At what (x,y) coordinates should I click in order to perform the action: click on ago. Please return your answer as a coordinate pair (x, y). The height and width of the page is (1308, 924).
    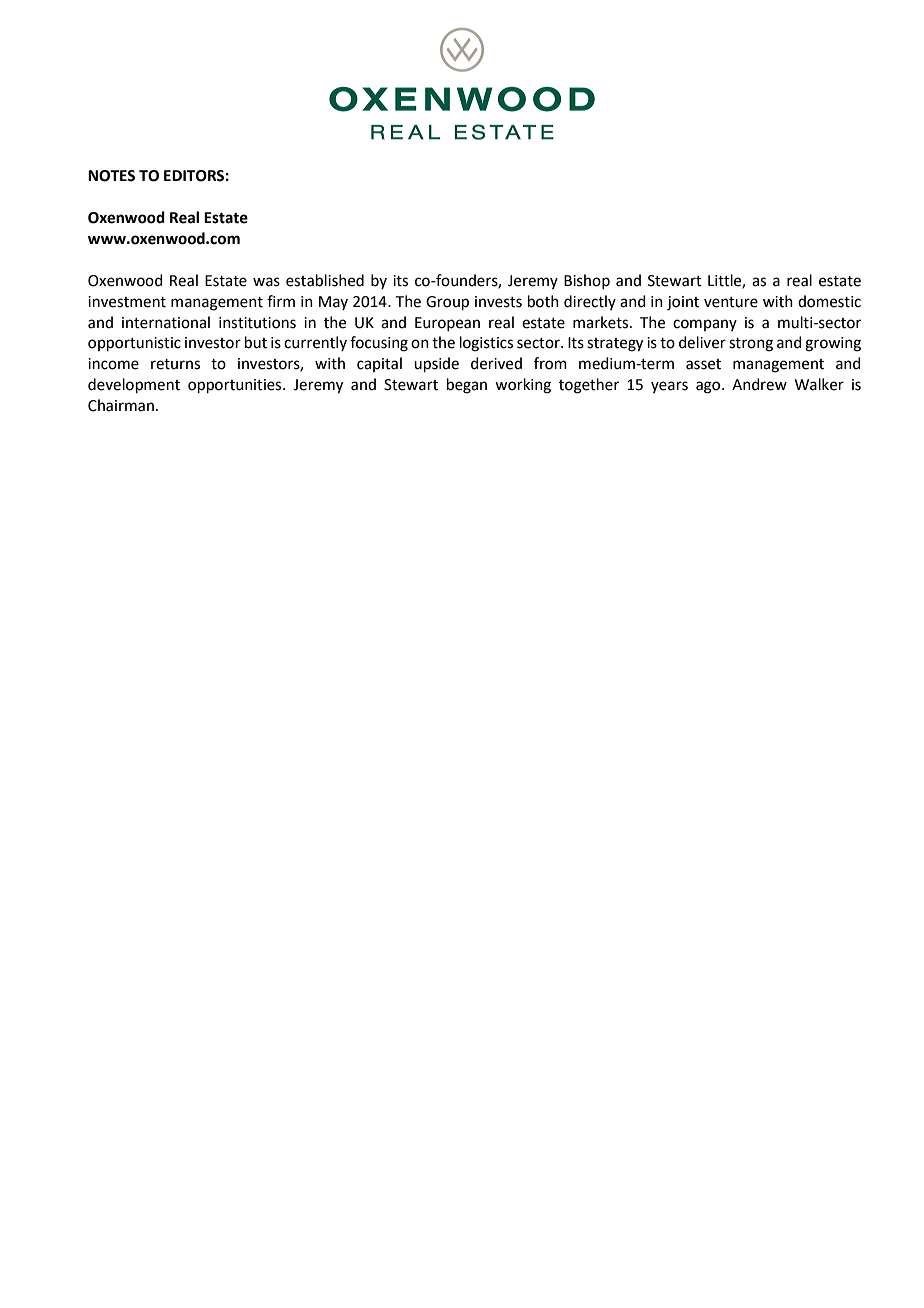
    Looking at the image, I should click on (709, 387).
